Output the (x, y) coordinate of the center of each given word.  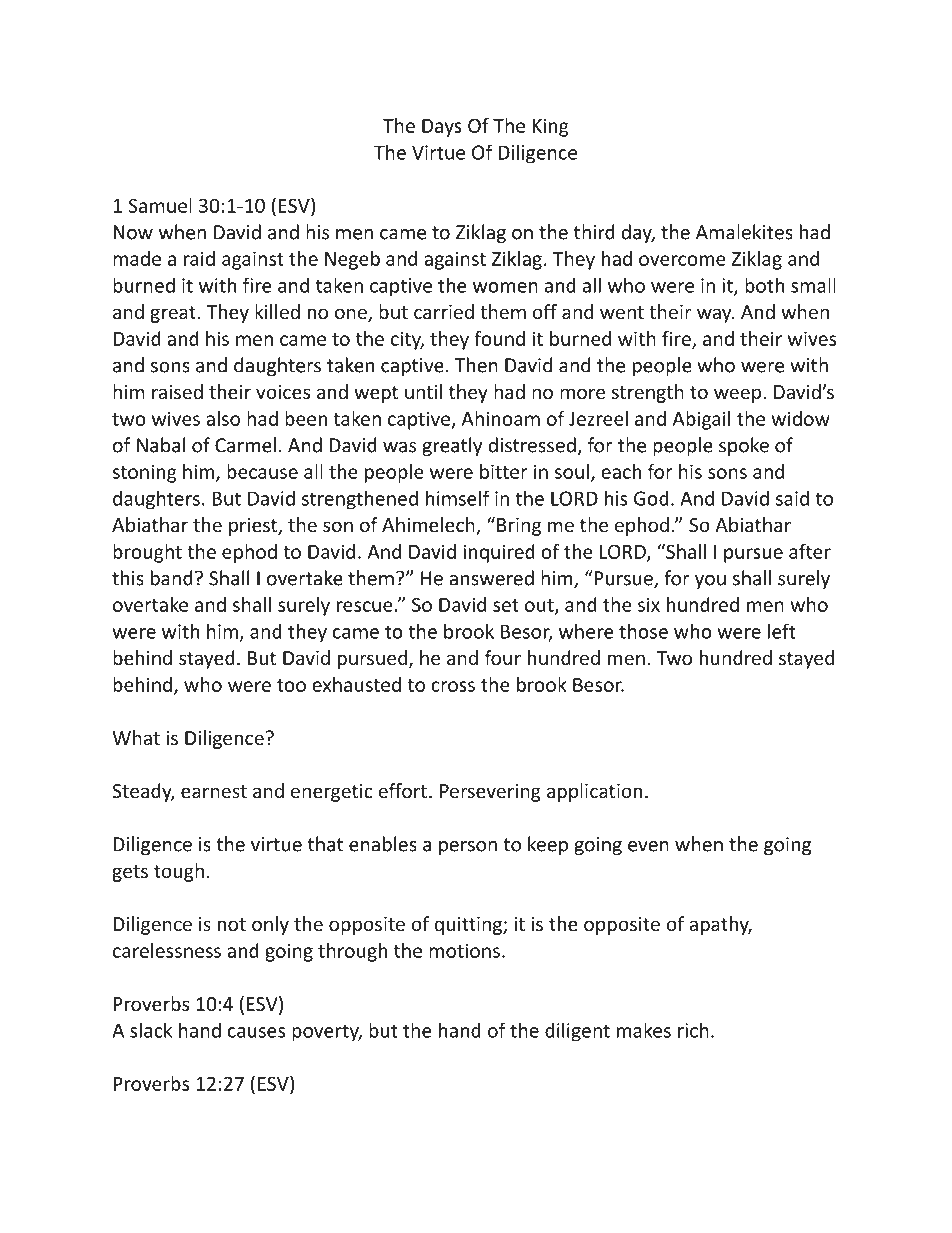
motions (464, 950)
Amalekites (744, 232)
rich (693, 1030)
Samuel (160, 205)
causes (256, 1032)
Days (442, 128)
